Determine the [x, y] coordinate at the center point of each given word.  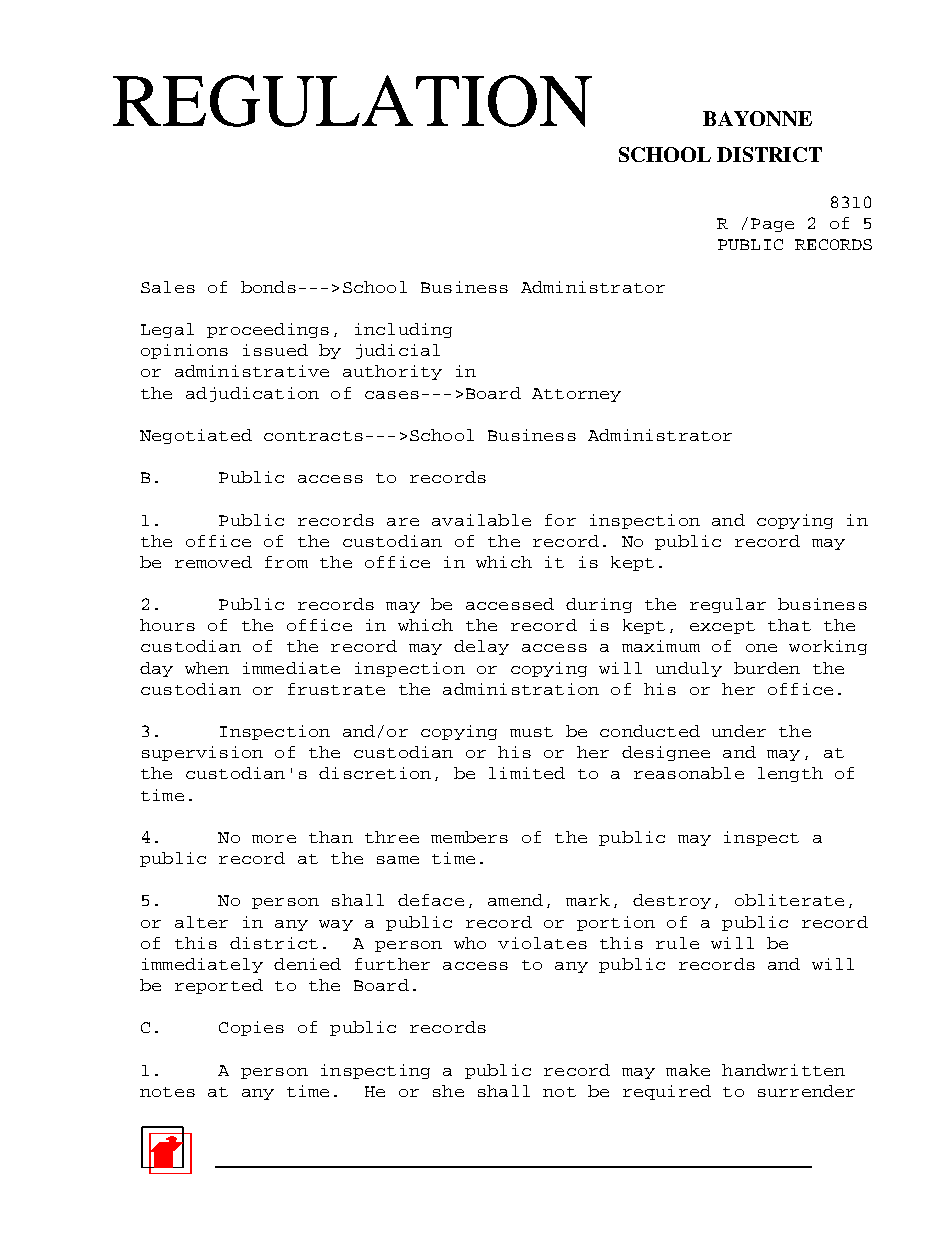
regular [728, 605]
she [448, 1091]
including [403, 330]
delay [481, 647]
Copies [251, 1028]
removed [213, 562]
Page [772, 225]
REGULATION [352, 101]
